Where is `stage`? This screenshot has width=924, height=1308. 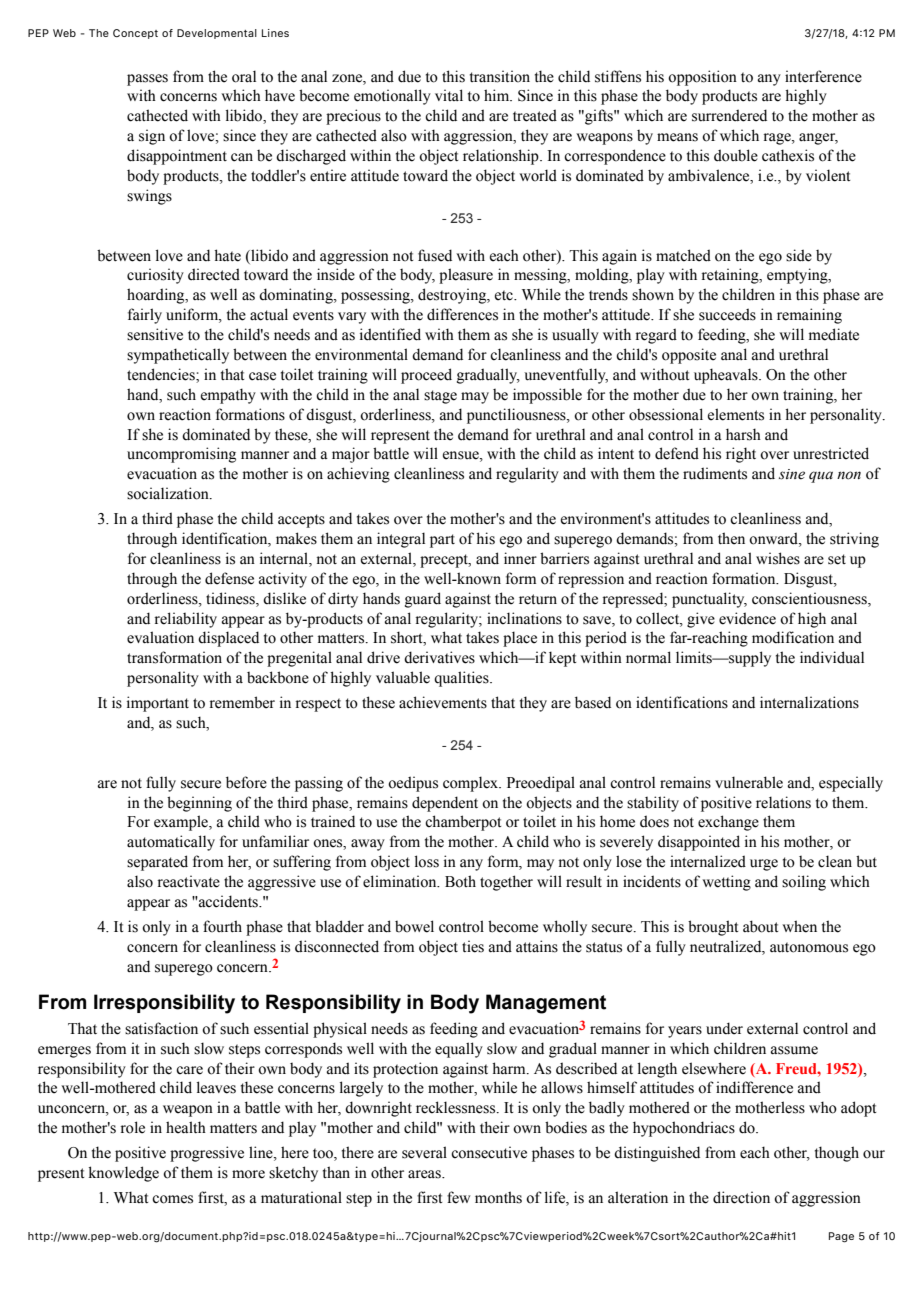
stage is located at coordinates (440, 397).
